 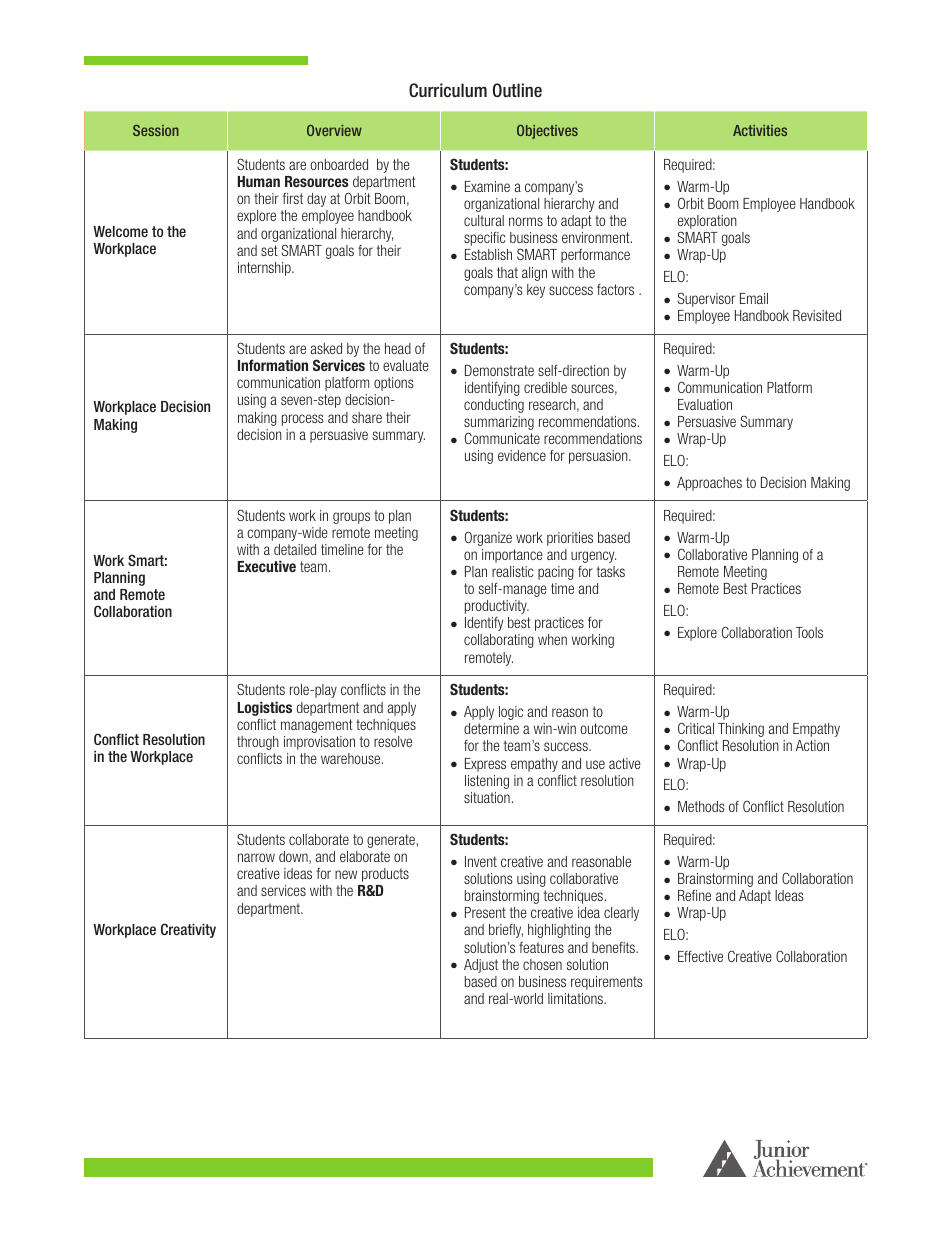 What do you see at coordinates (258, 743) in the page?
I see `through` at bounding box center [258, 743].
